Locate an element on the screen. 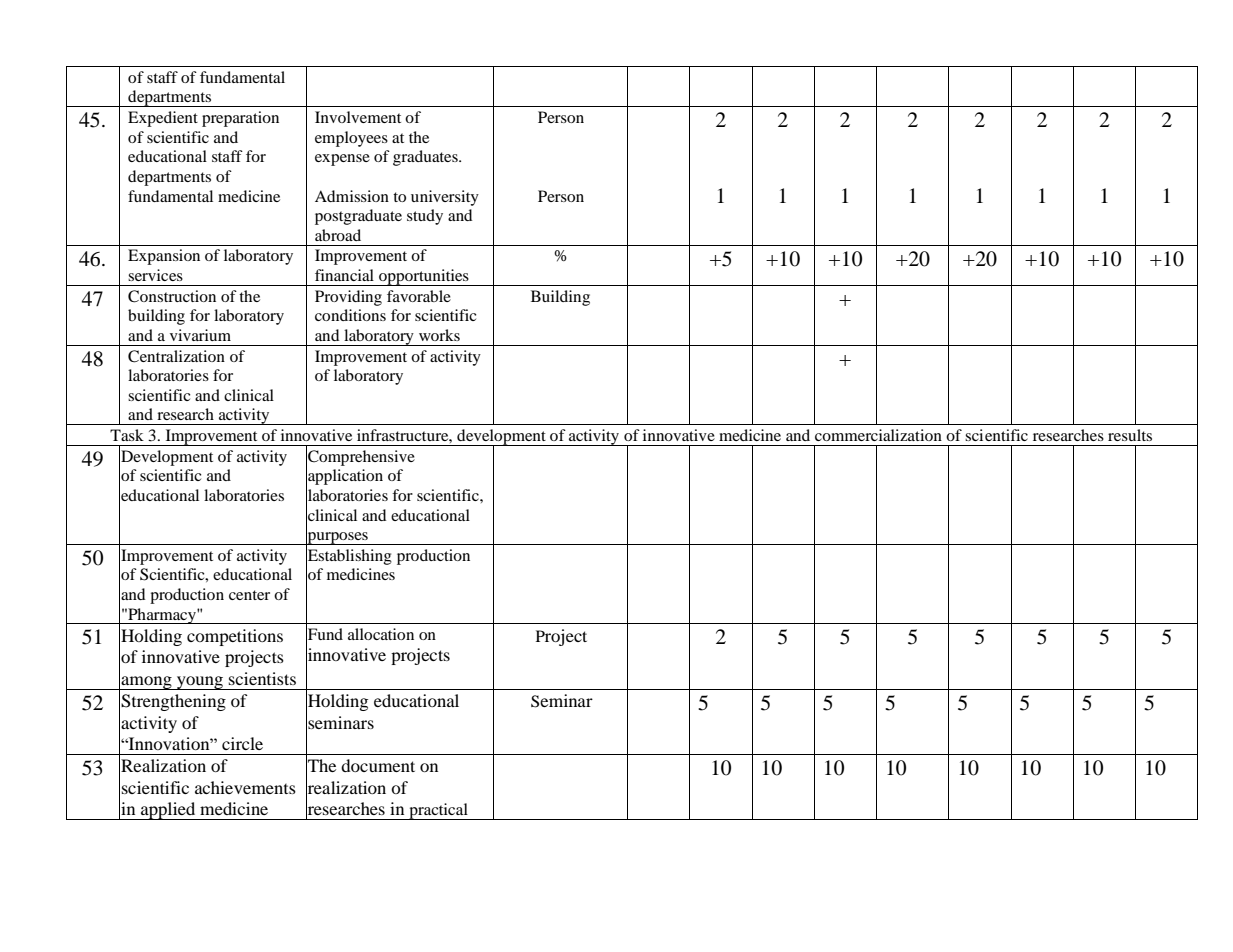 Image resolution: width=1233 pixels, height=952 pixels. achievements is located at coordinates (245, 787).
